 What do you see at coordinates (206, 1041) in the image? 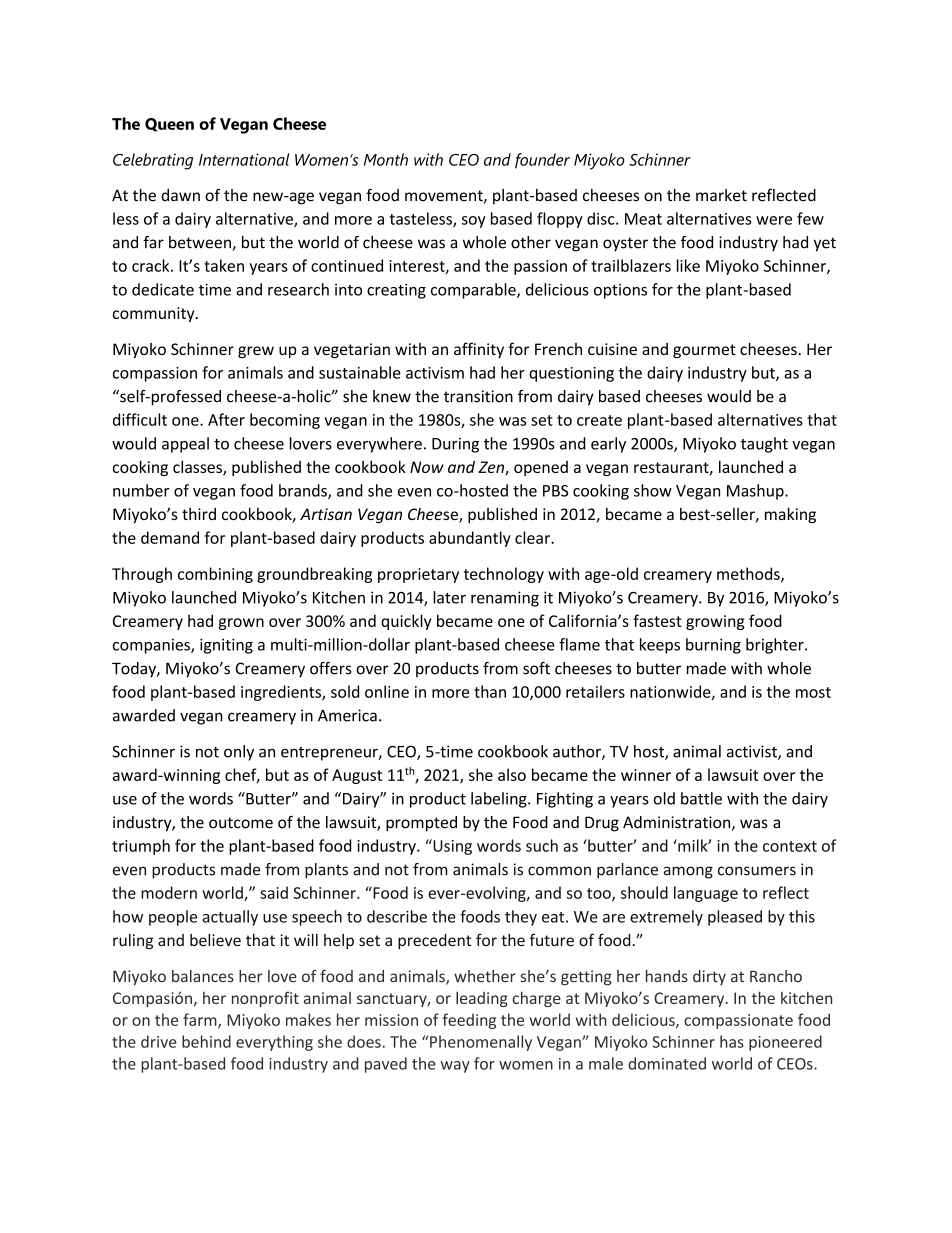
I see `behind` at bounding box center [206, 1041].
